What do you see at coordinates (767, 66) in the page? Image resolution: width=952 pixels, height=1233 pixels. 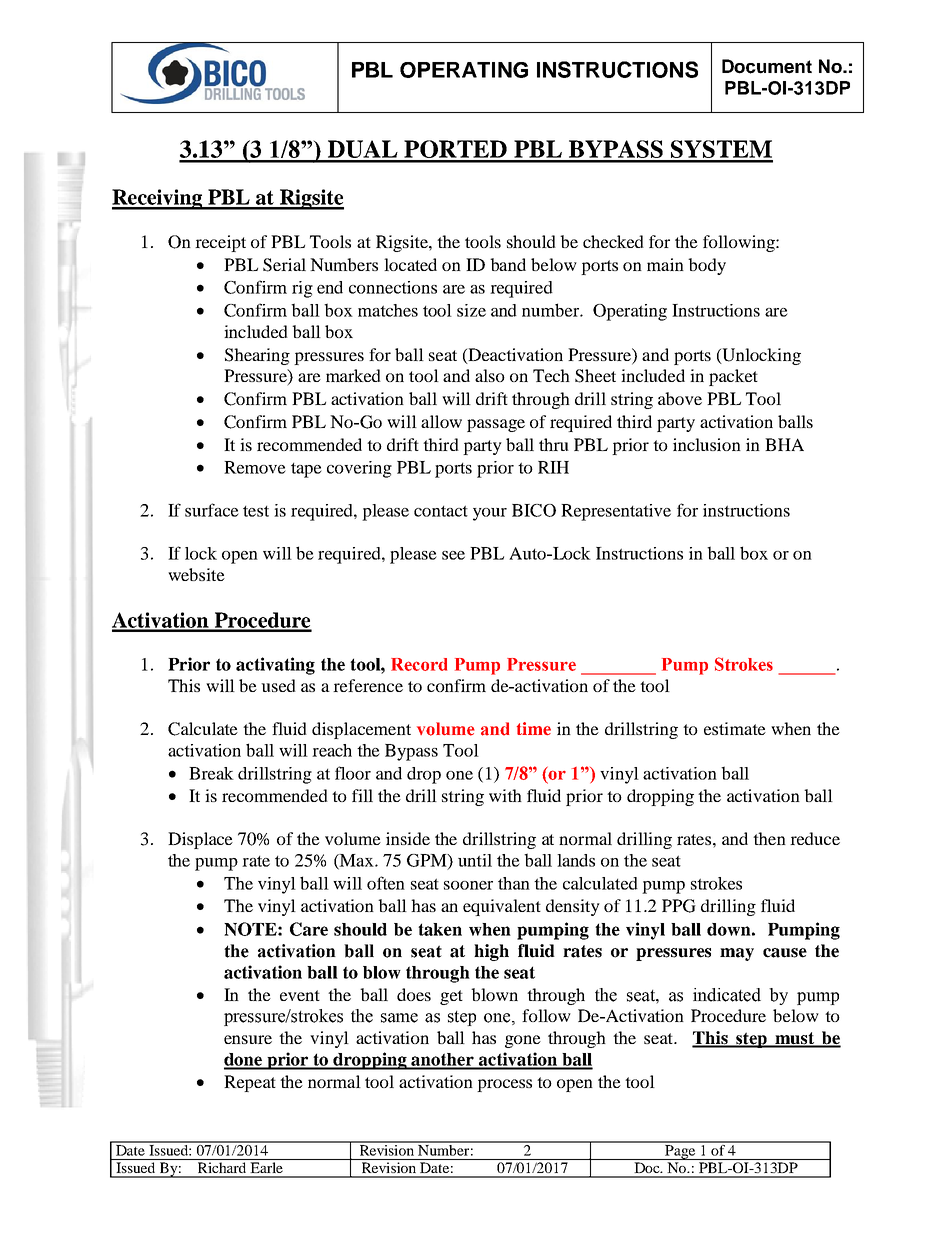 I see `Document` at bounding box center [767, 66].
